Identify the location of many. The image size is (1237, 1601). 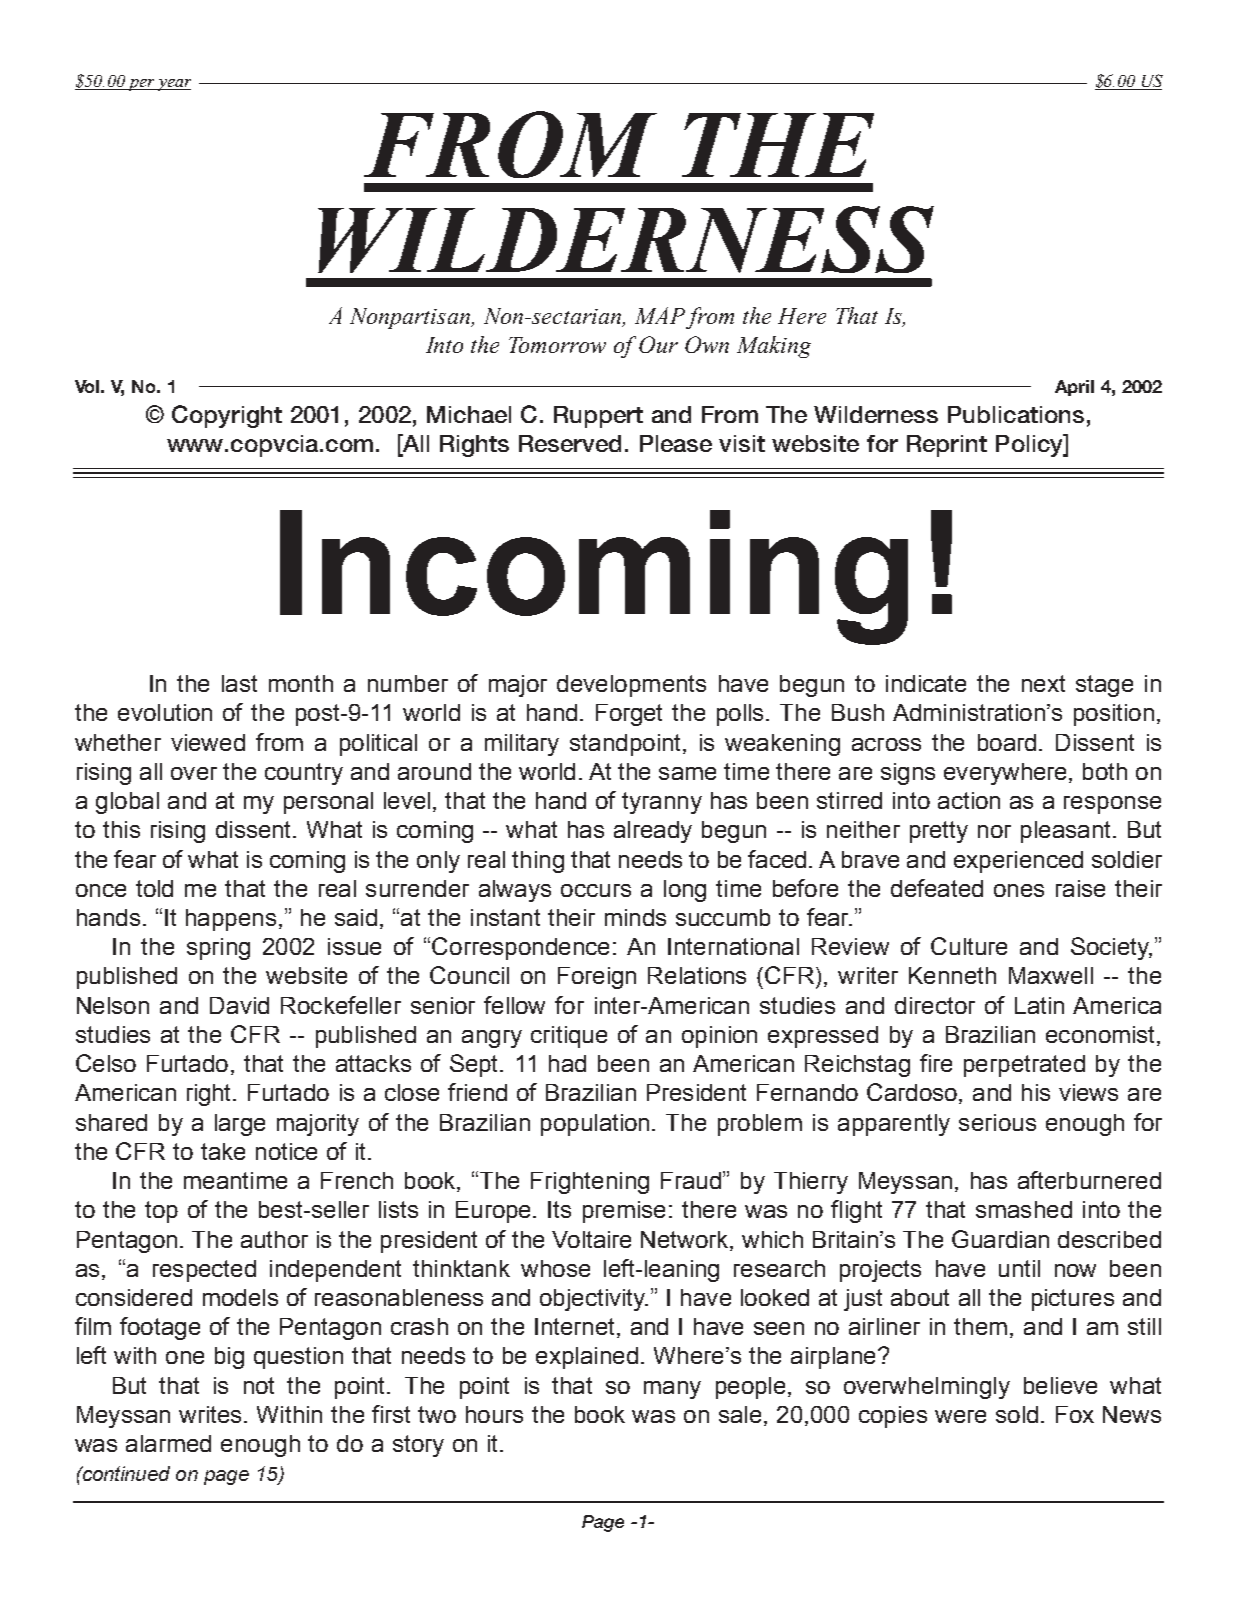
(672, 1390).
